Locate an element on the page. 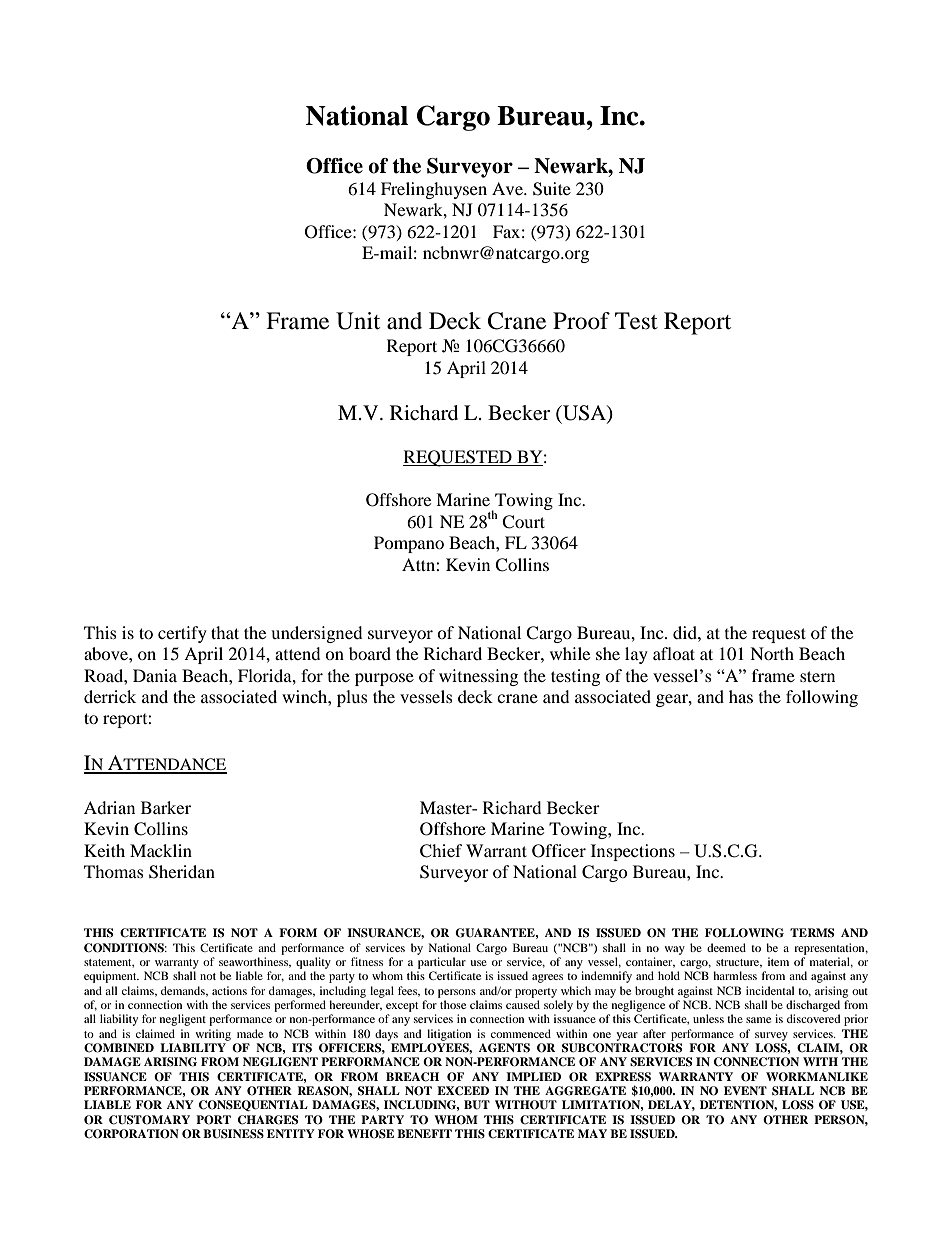  Proof is located at coordinates (581, 321).
